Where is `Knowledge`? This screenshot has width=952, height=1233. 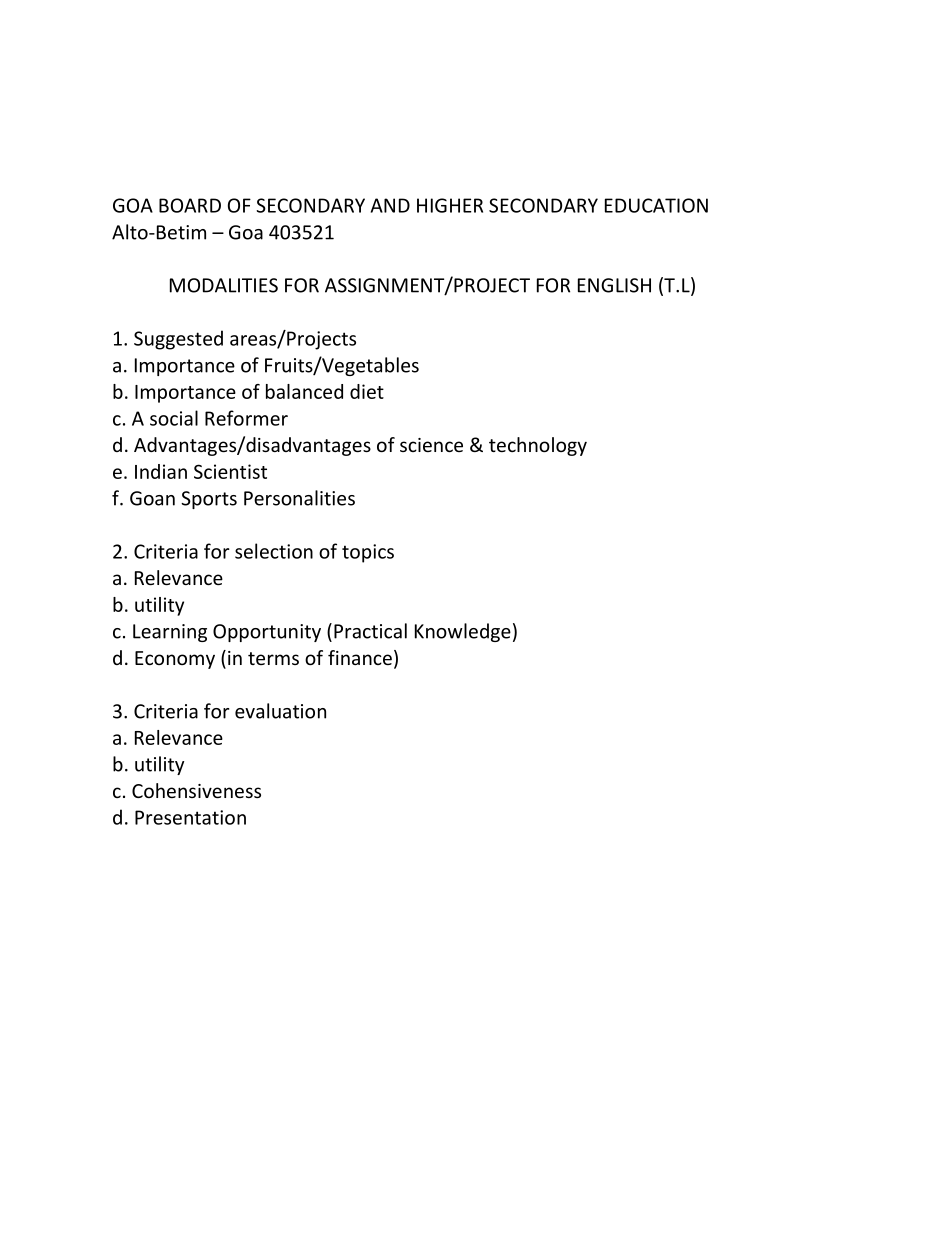
Knowledge is located at coordinates (463, 632).
